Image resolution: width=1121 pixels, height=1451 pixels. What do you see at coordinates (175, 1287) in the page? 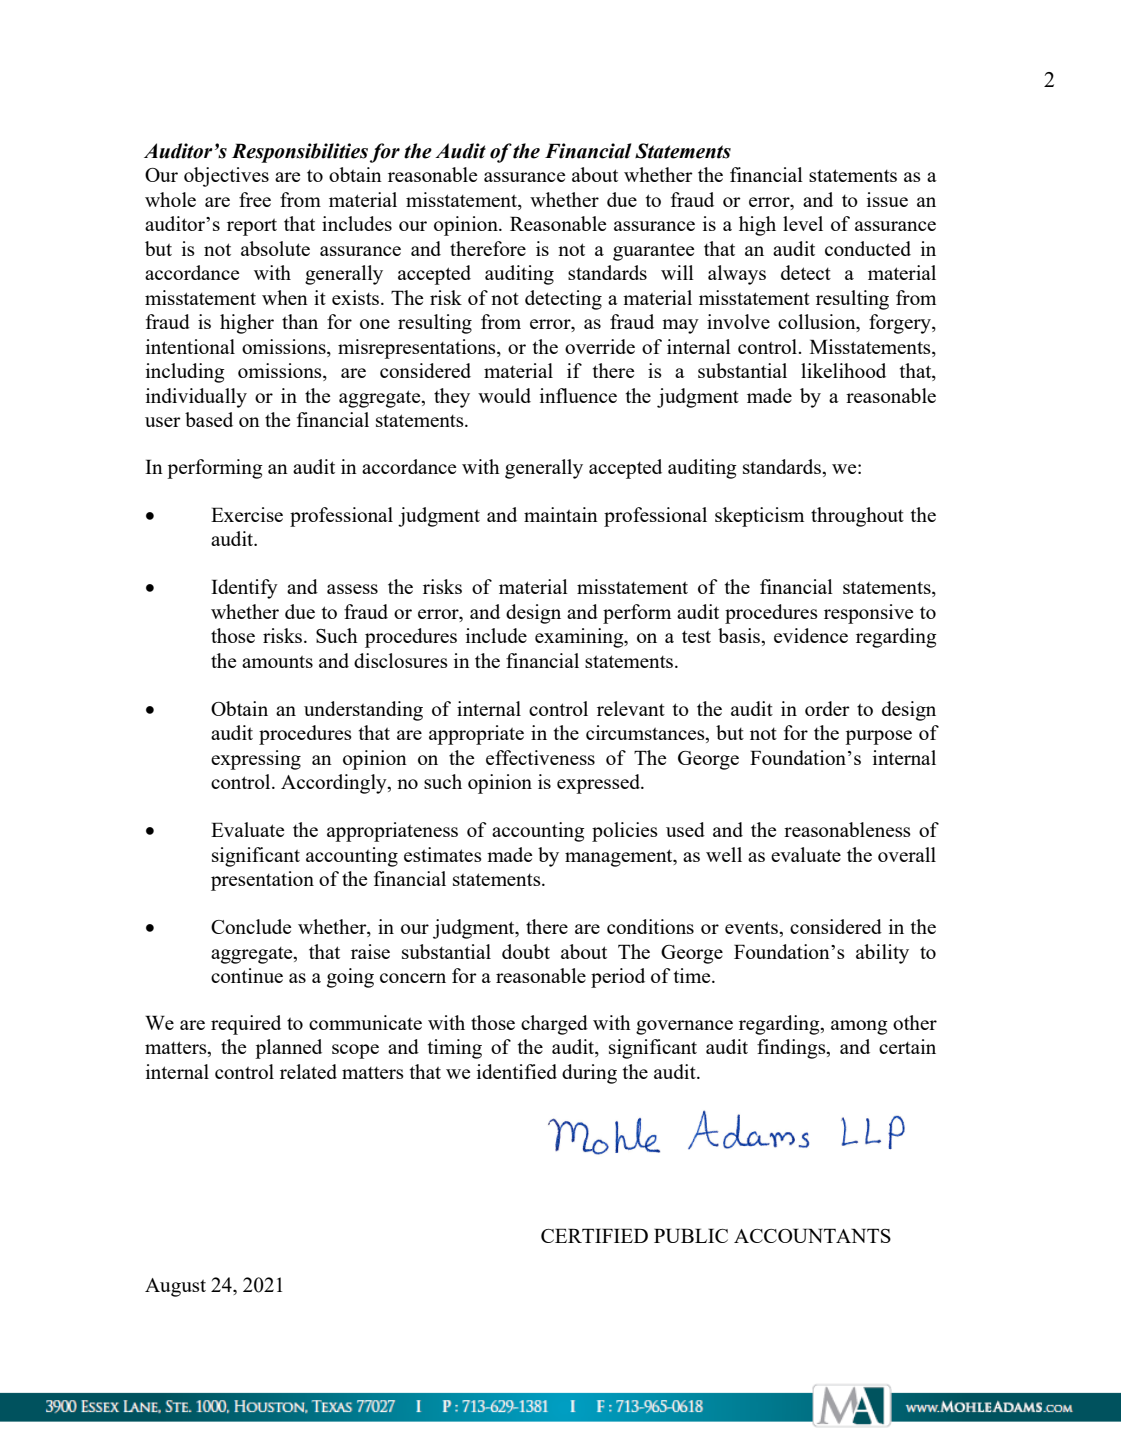
I see `August` at bounding box center [175, 1287].
